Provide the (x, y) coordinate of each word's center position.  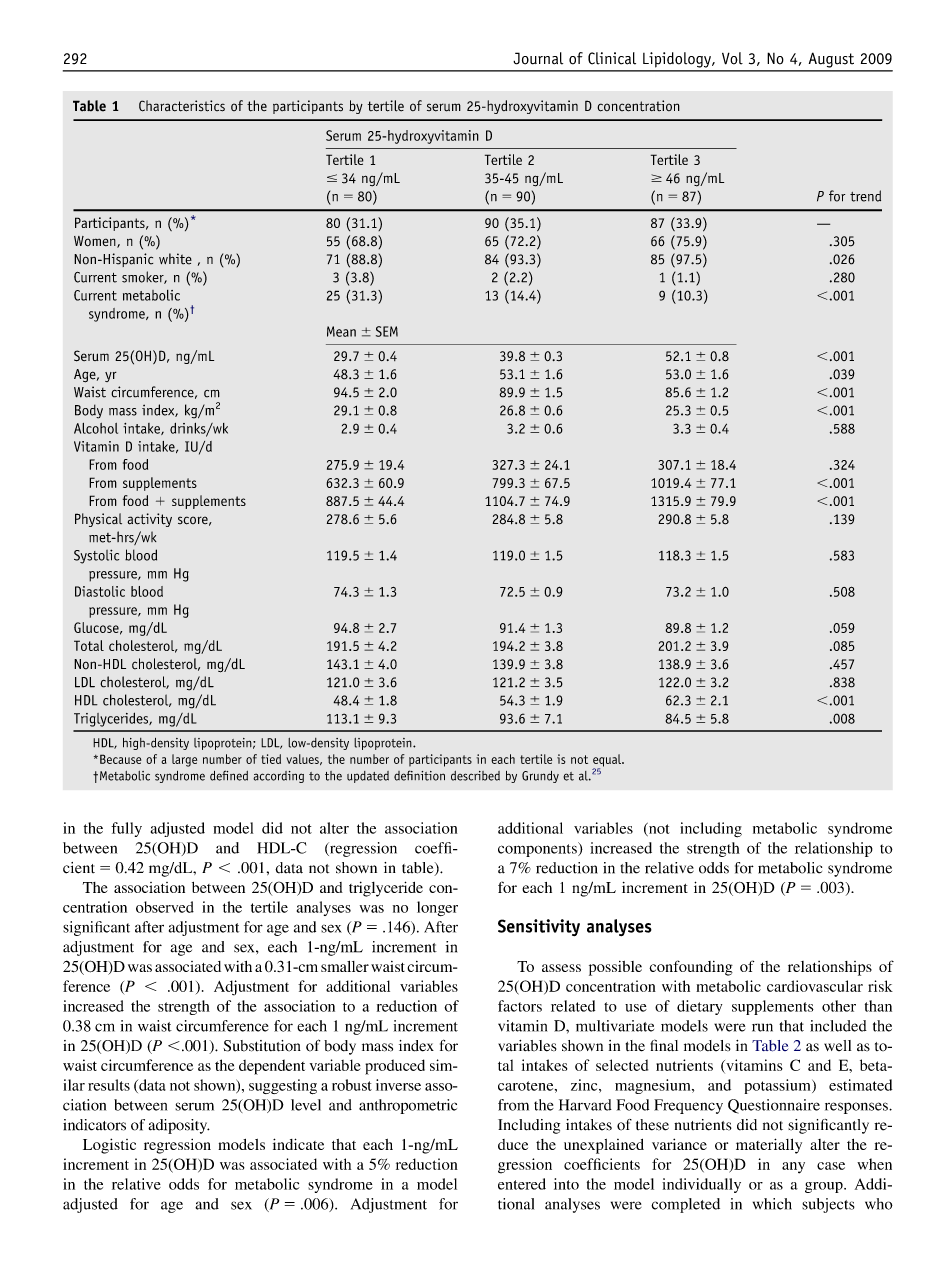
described (475, 776)
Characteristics (182, 106)
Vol (732, 58)
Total (89, 645)
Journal (538, 58)
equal (608, 761)
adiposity (179, 1126)
